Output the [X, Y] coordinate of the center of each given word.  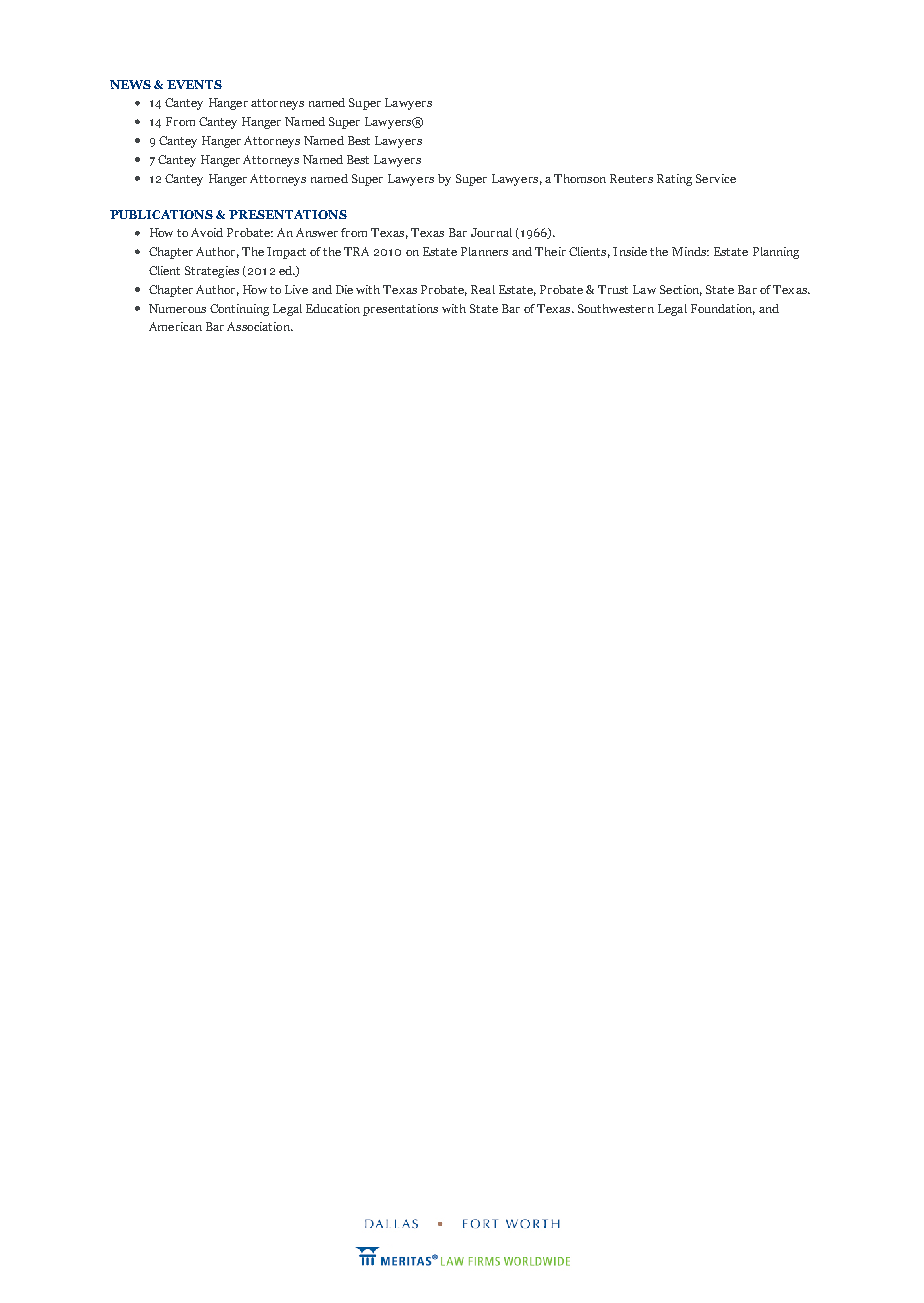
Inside [630, 251]
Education [333, 308]
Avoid [207, 232]
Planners [484, 251]
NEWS [130, 84]
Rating [674, 180]
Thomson [580, 178]
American [175, 326]
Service [716, 178]
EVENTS [194, 84]
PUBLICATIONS [161, 214]
